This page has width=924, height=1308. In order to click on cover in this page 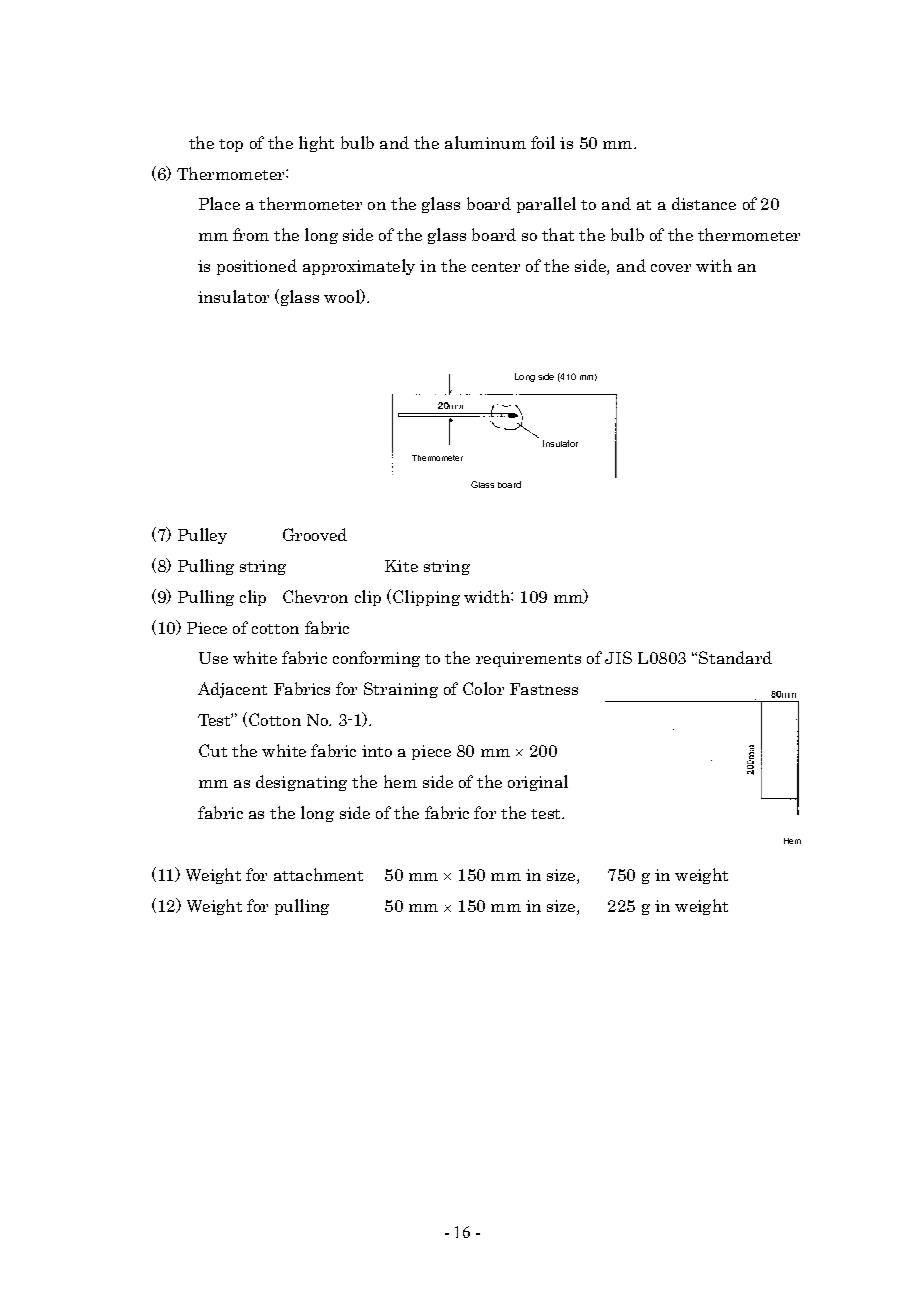, I will do `click(671, 268)`.
